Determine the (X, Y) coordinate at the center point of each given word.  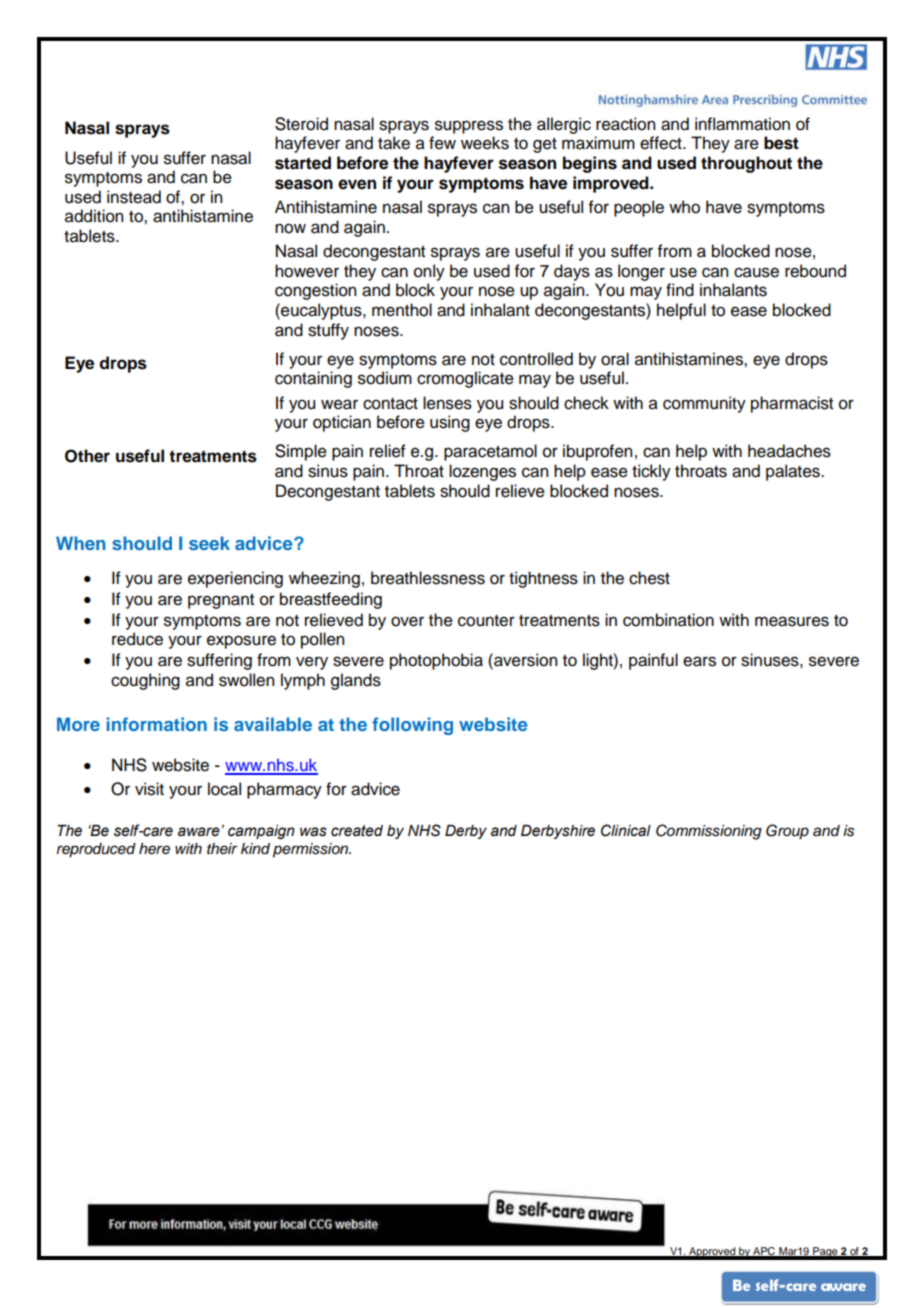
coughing (145, 681)
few (442, 143)
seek (209, 543)
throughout (746, 164)
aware (199, 832)
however (307, 271)
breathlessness (428, 578)
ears (699, 661)
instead (134, 197)
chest (649, 578)
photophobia (436, 661)
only (429, 272)
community (704, 404)
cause (756, 272)
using (450, 423)
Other (87, 456)
